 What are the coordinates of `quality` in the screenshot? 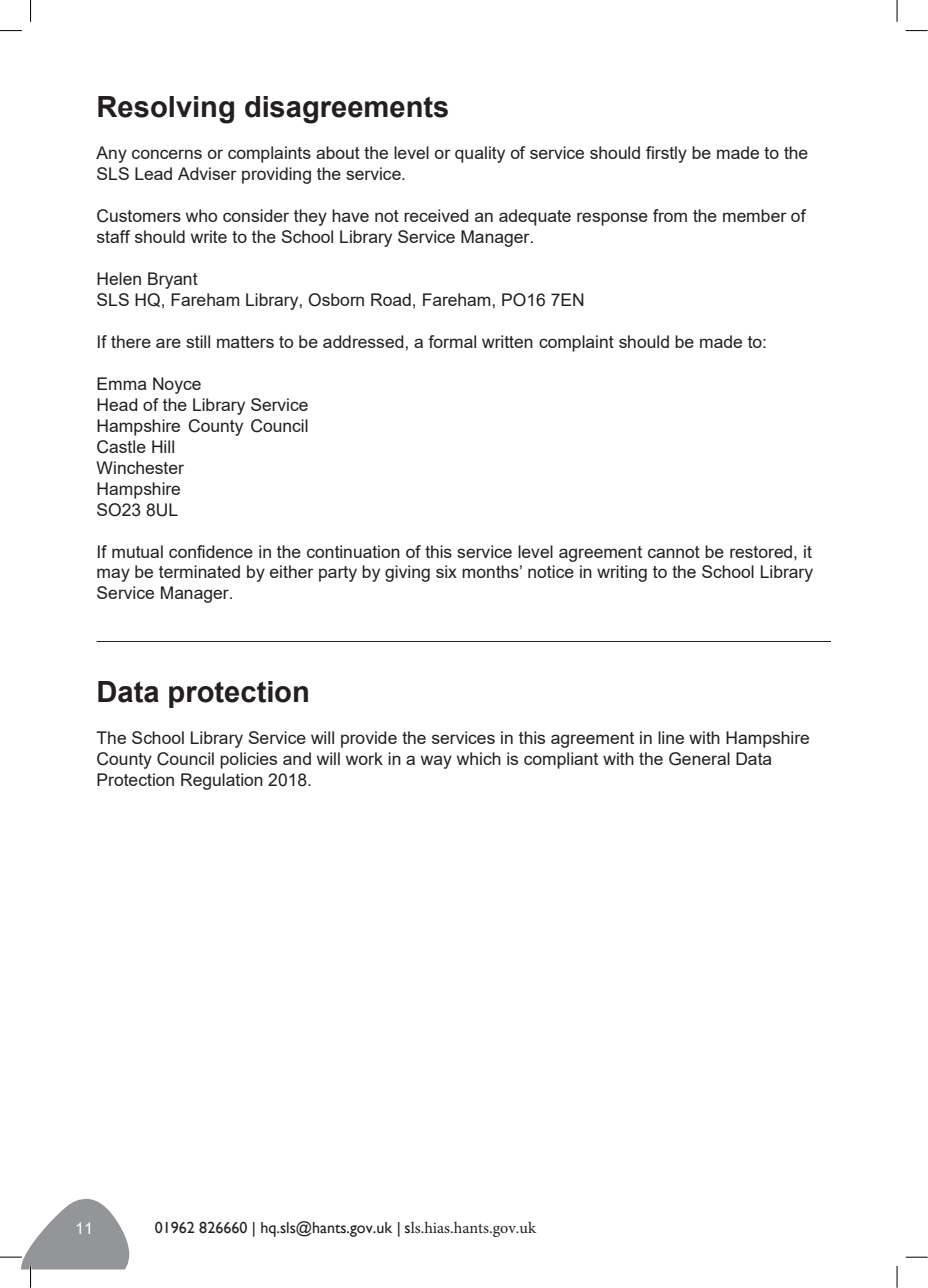 It's located at (480, 154).
